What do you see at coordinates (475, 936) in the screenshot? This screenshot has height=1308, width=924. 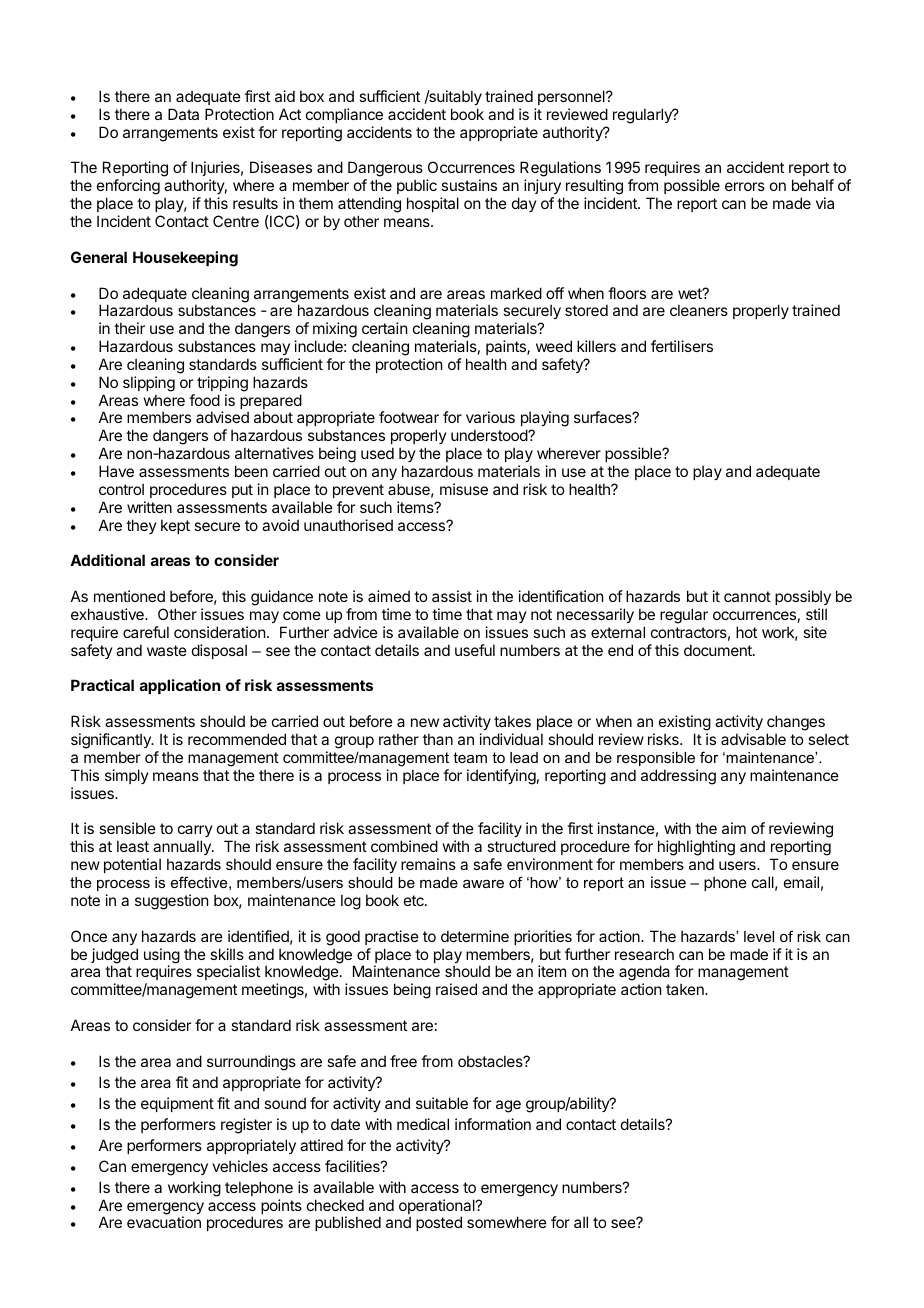 I see `determine` at bounding box center [475, 936].
